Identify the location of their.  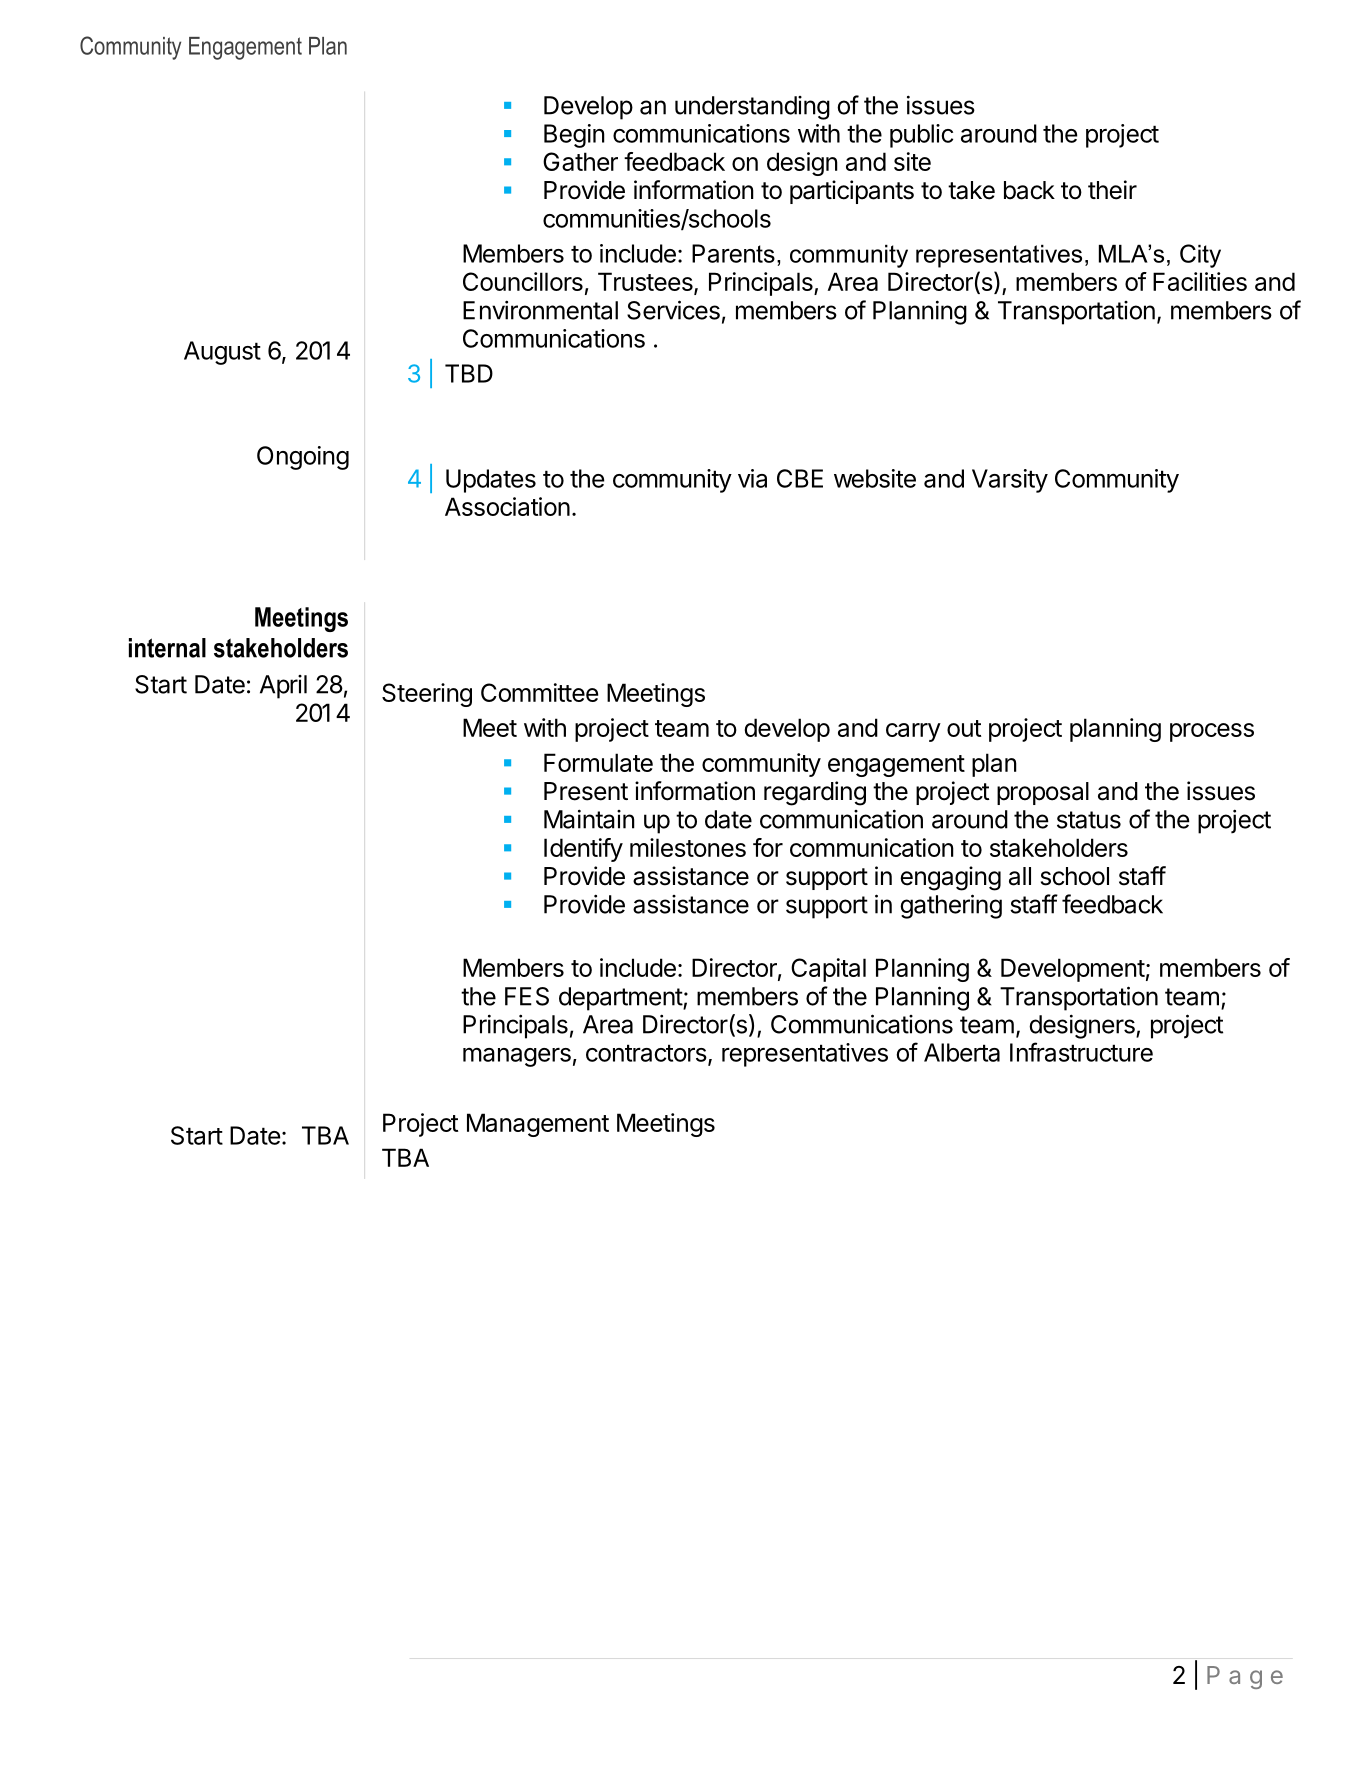
(1112, 190).
